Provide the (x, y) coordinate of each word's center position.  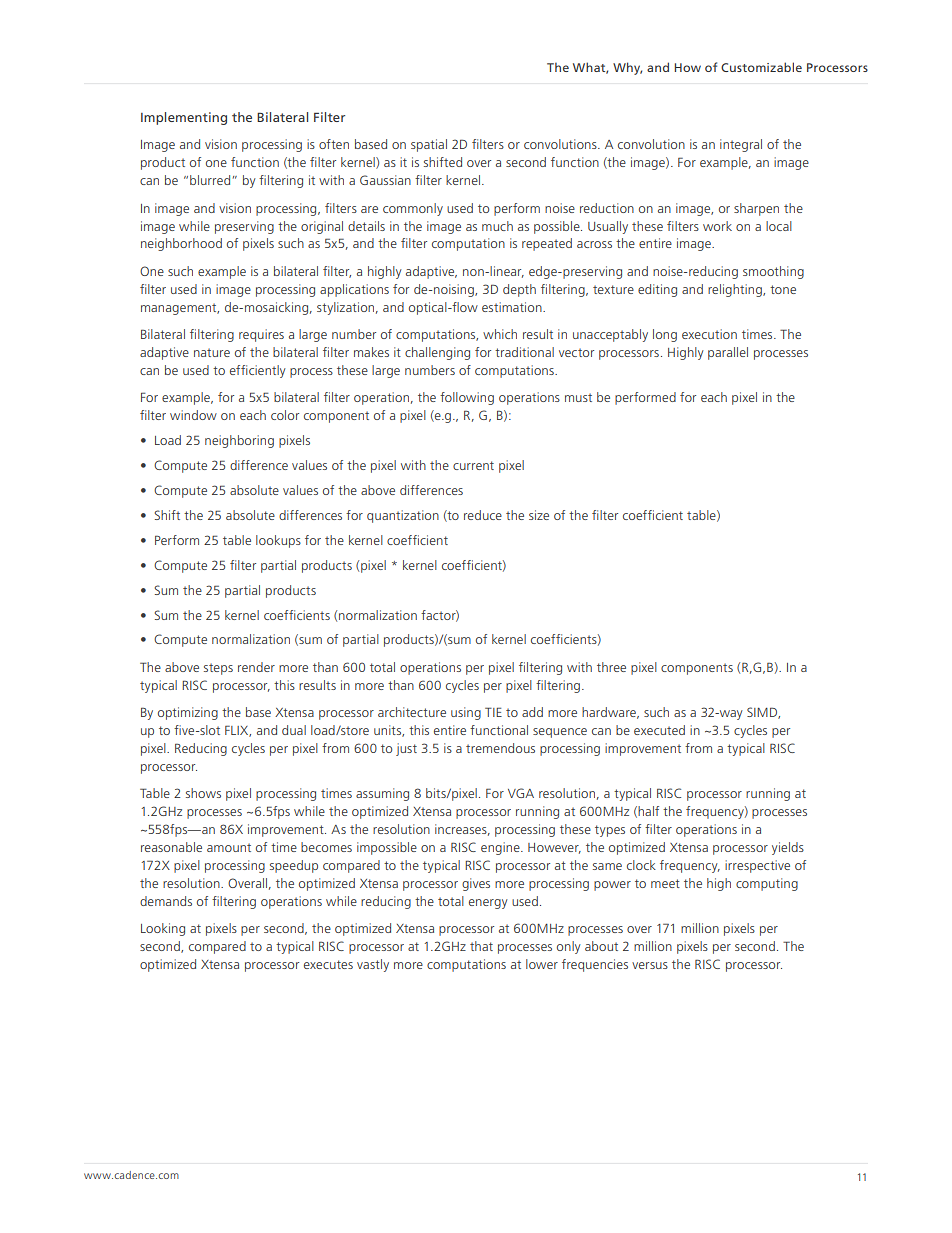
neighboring (239, 441)
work (717, 226)
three (611, 667)
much (497, 226)
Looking (163, 929)
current (473, 465)
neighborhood (181, 244)
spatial (429, 145)
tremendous (500, 748)
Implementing (184, 118)
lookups (278, 541)
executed (659, 730)
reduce (483, 515)
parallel (728, 353)
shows (203, 793)
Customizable (761, 67)
